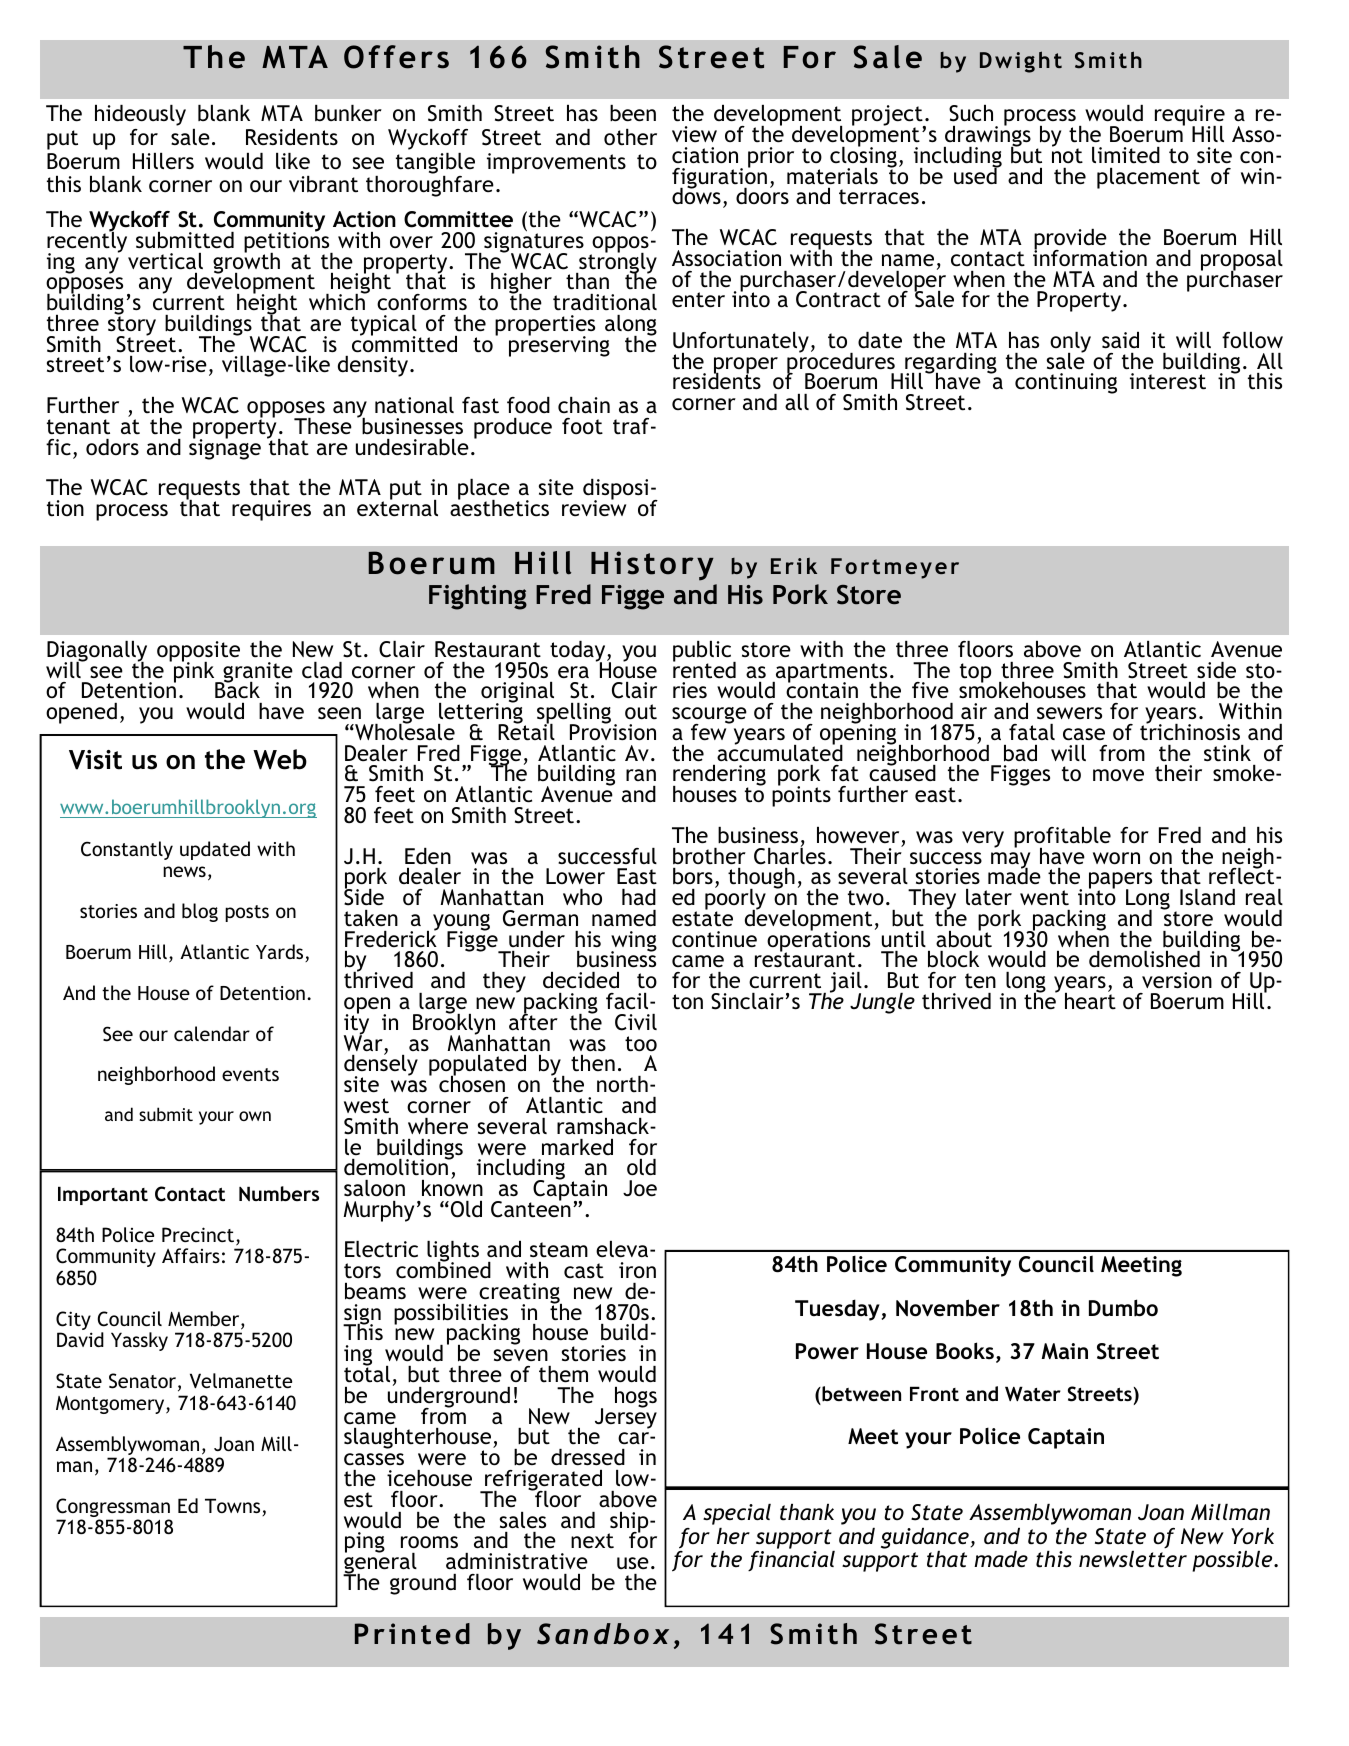 The image size is (1349, 1746). I want to click on Constantly, so click(127, 850).
